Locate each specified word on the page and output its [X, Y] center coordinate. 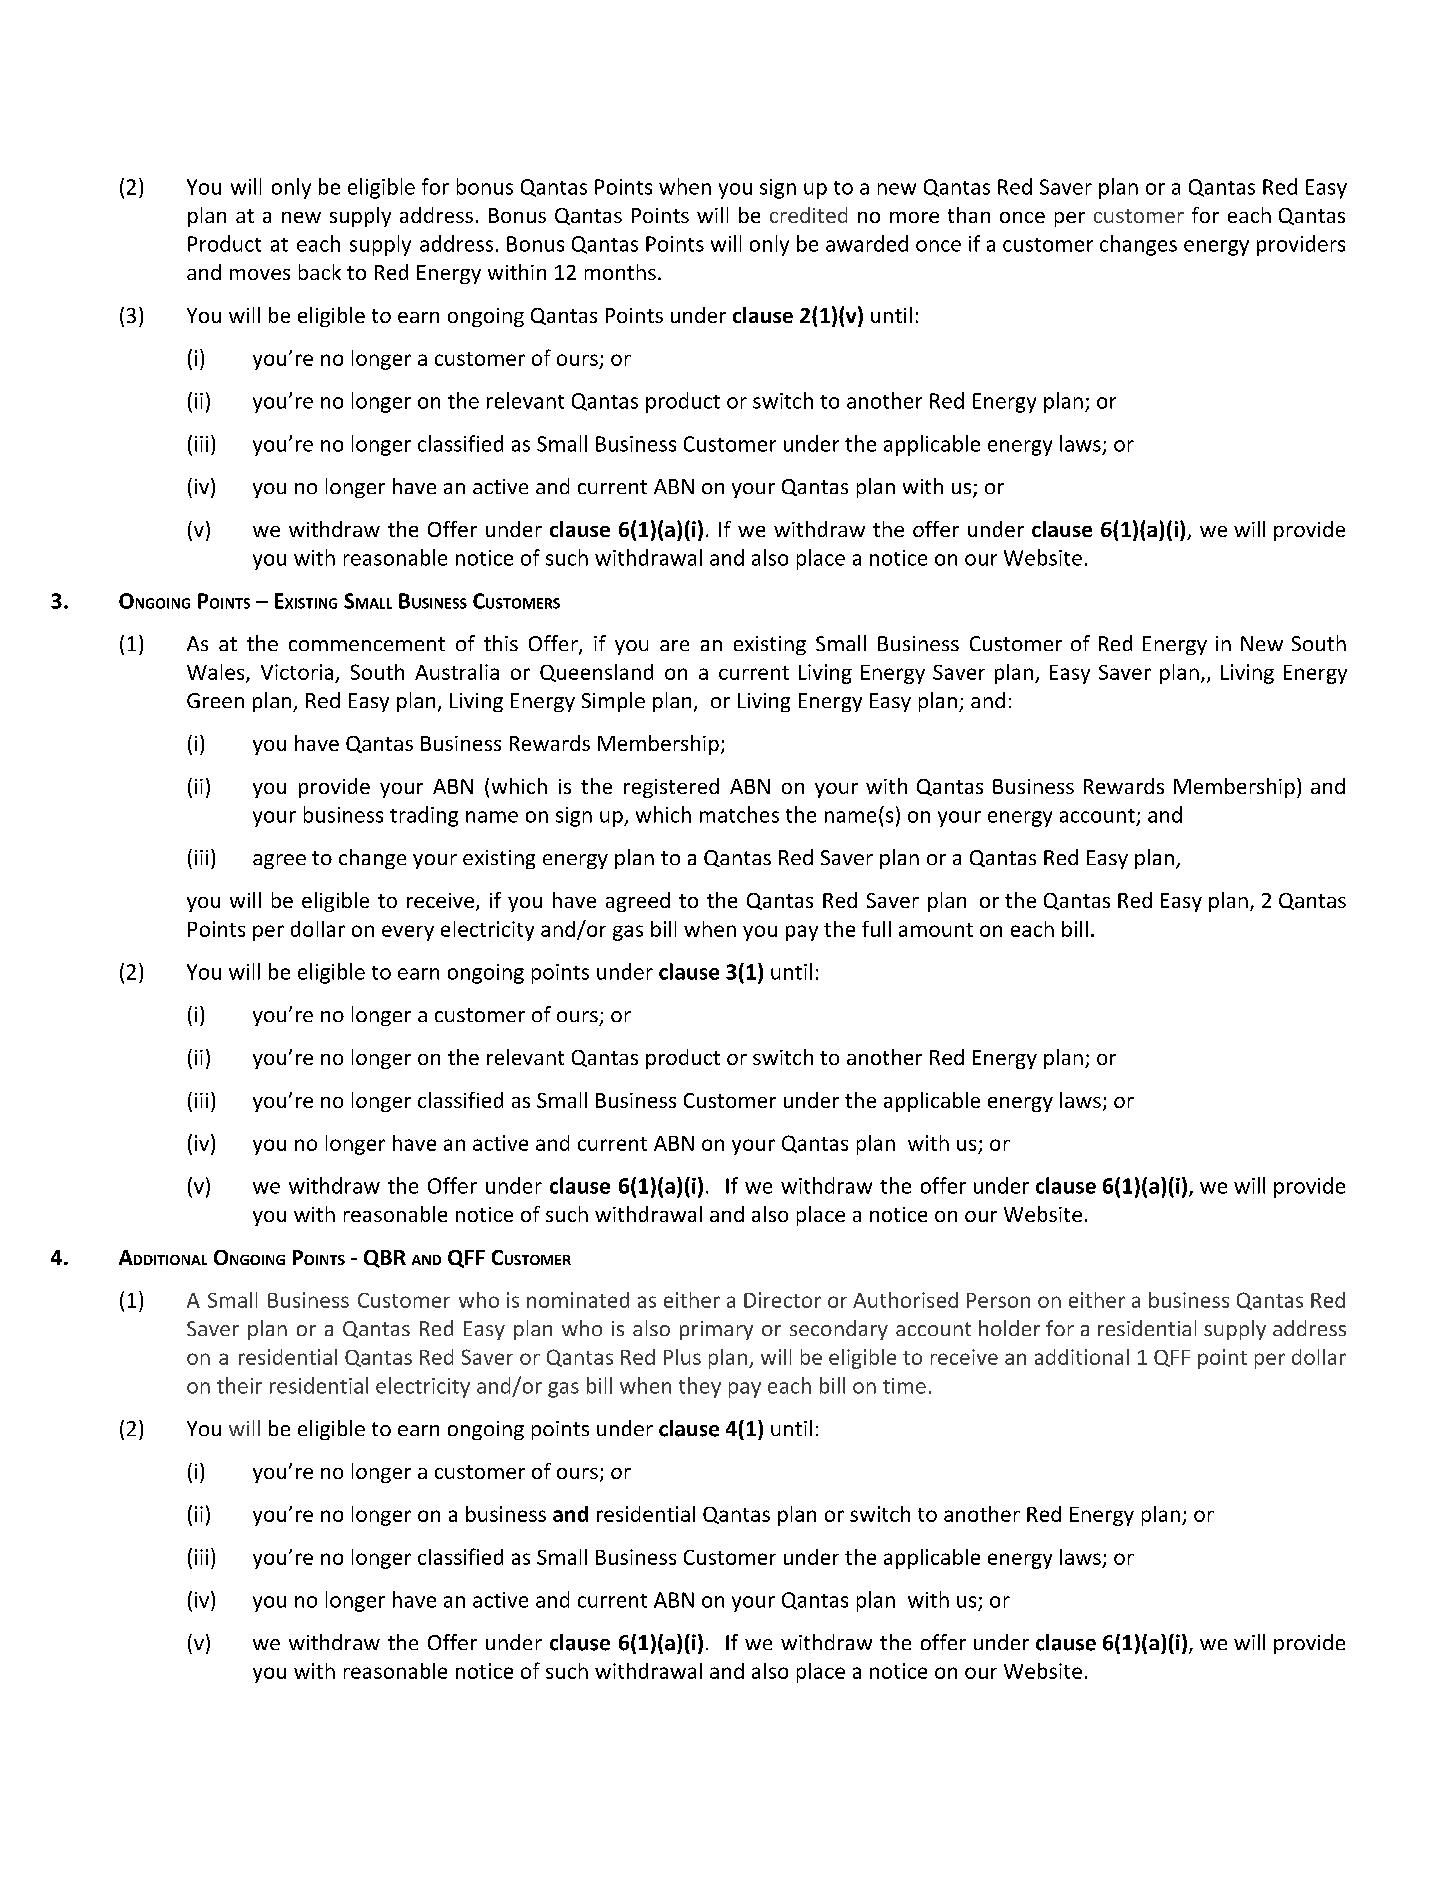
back [320, 272]
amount [936, 930]
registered [671, 788]
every [408, 933]
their [239, 1385]
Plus [682, 1357]
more [914, 217]
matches [739, 814]
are [674, 645]
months [620, 272]
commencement [367, 644]
